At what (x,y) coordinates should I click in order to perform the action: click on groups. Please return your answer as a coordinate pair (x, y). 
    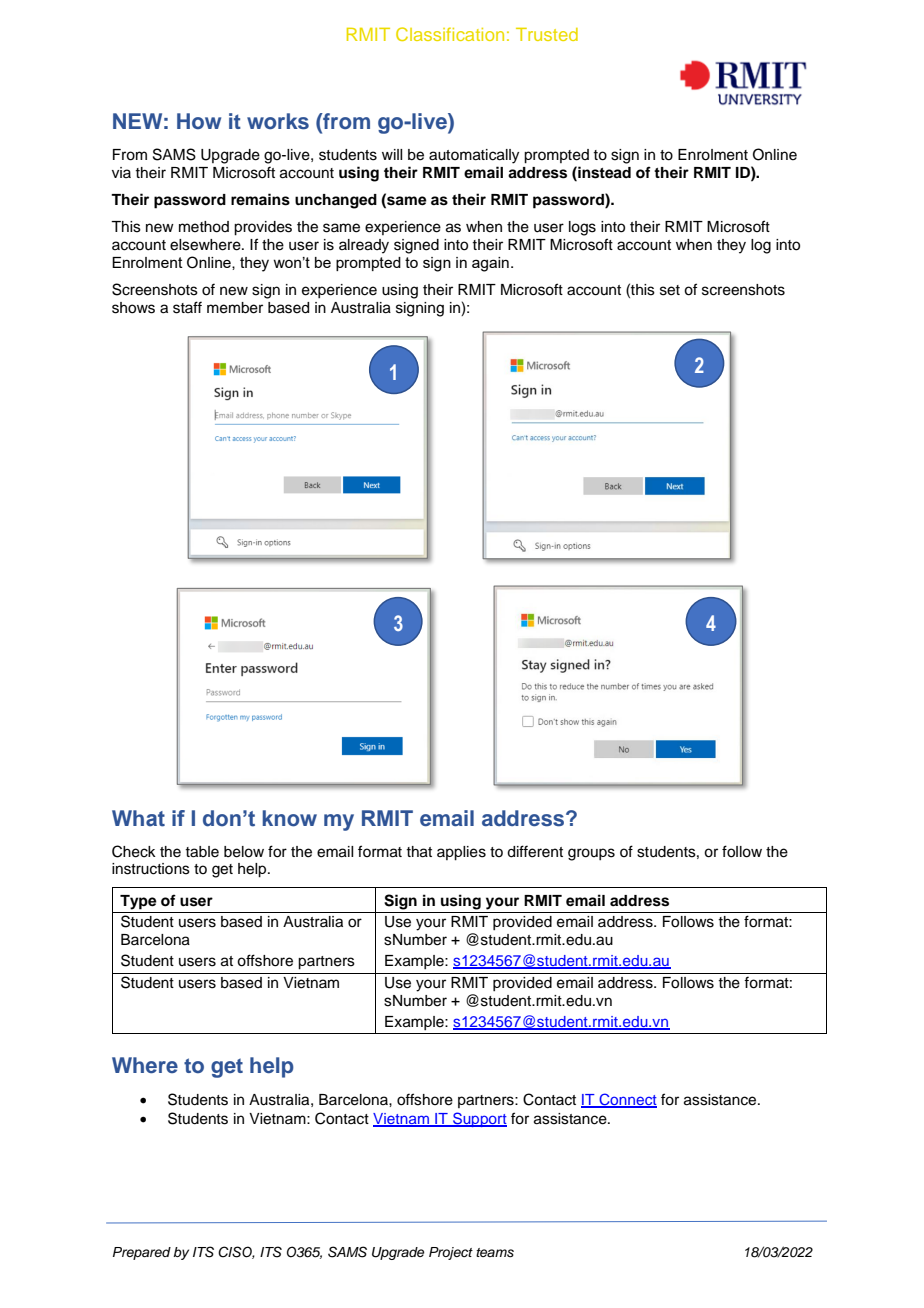
    Looking at the image, I should click on (591, 854).
